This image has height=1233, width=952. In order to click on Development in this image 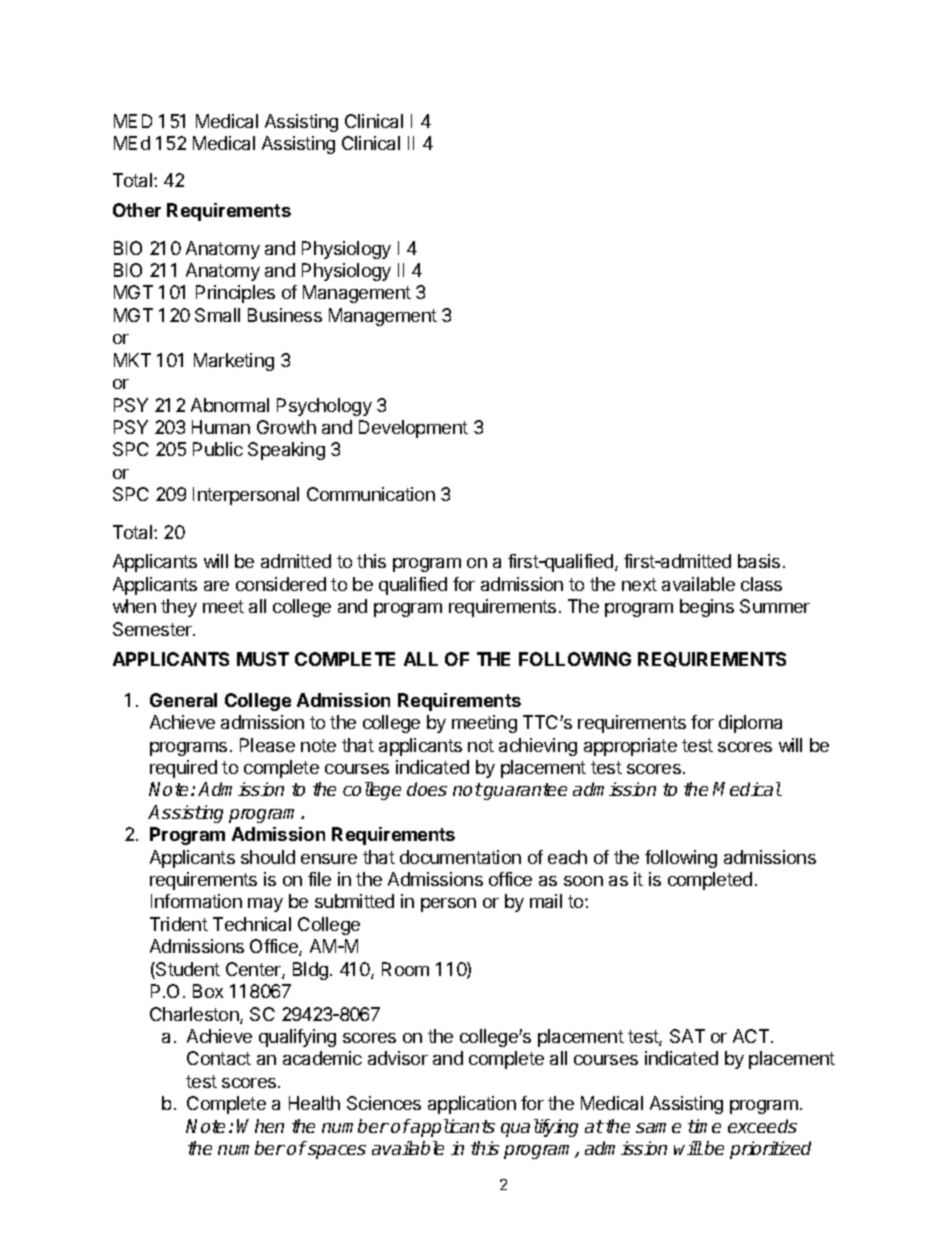, I will do `click(413, 429)`.
